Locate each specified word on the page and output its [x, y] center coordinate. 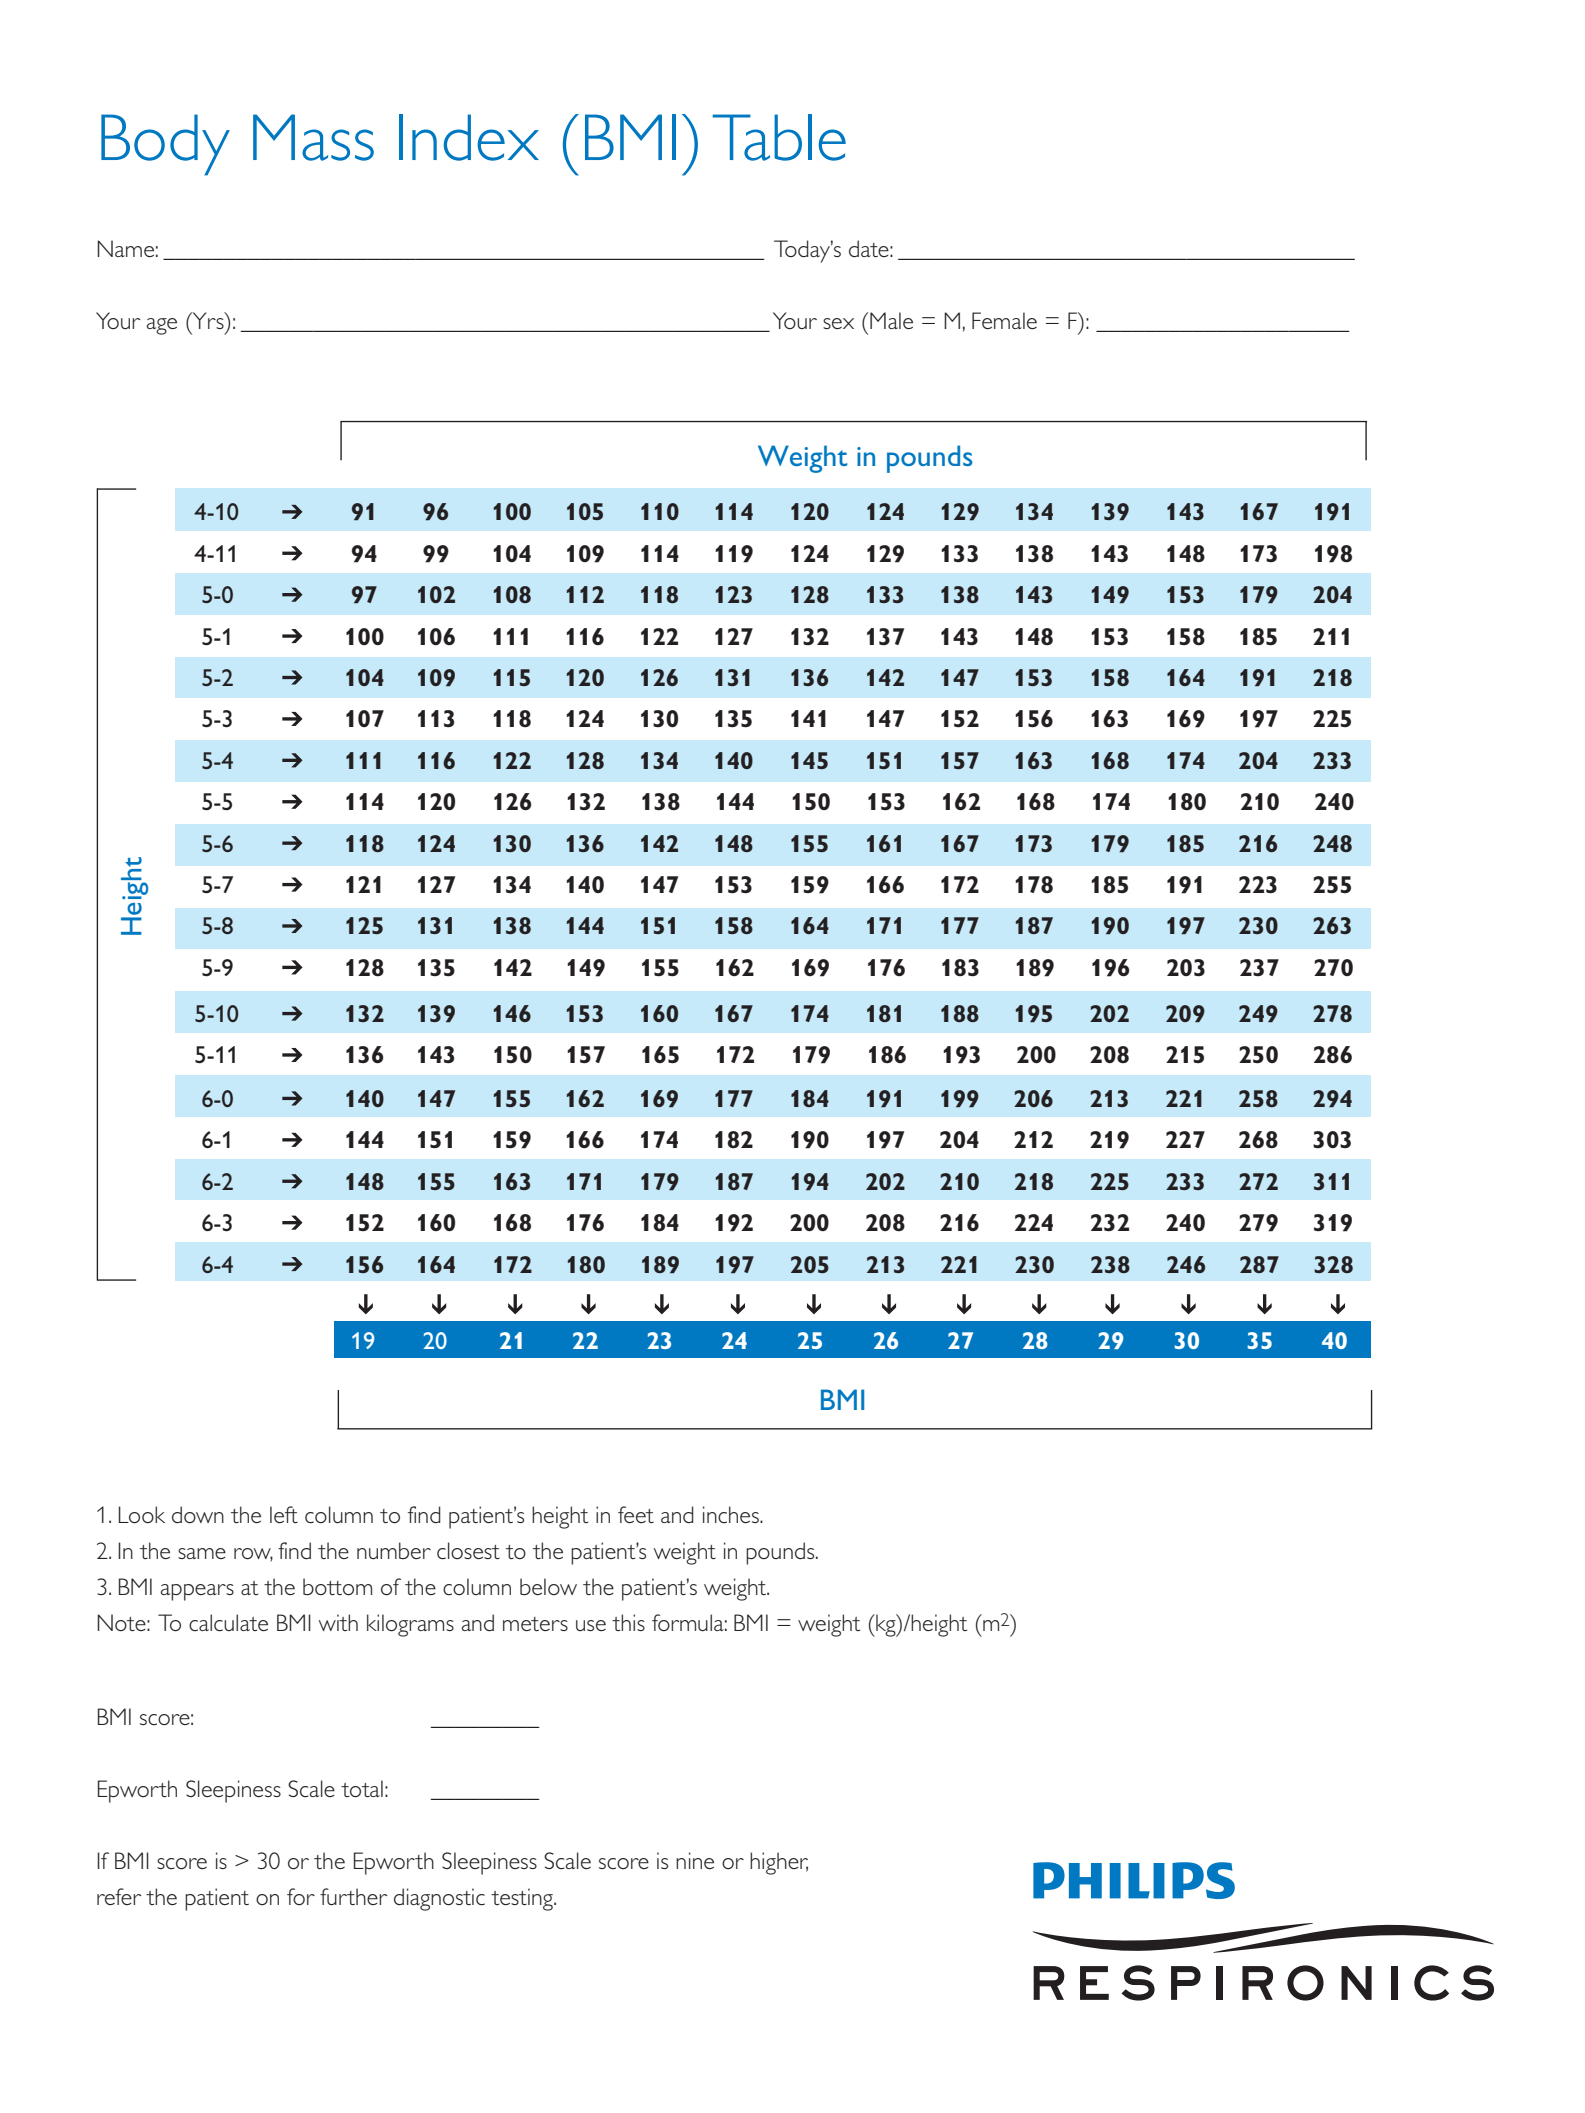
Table [779, 137]
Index [469, 137]
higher [779, 1863]
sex [838, 323]
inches [732, 1514]
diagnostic [439, 1899]
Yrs [208, 320]
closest [468, 1551]
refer [119, 1896]
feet [636, 1514]
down [198, 1514]
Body [165, 145]
